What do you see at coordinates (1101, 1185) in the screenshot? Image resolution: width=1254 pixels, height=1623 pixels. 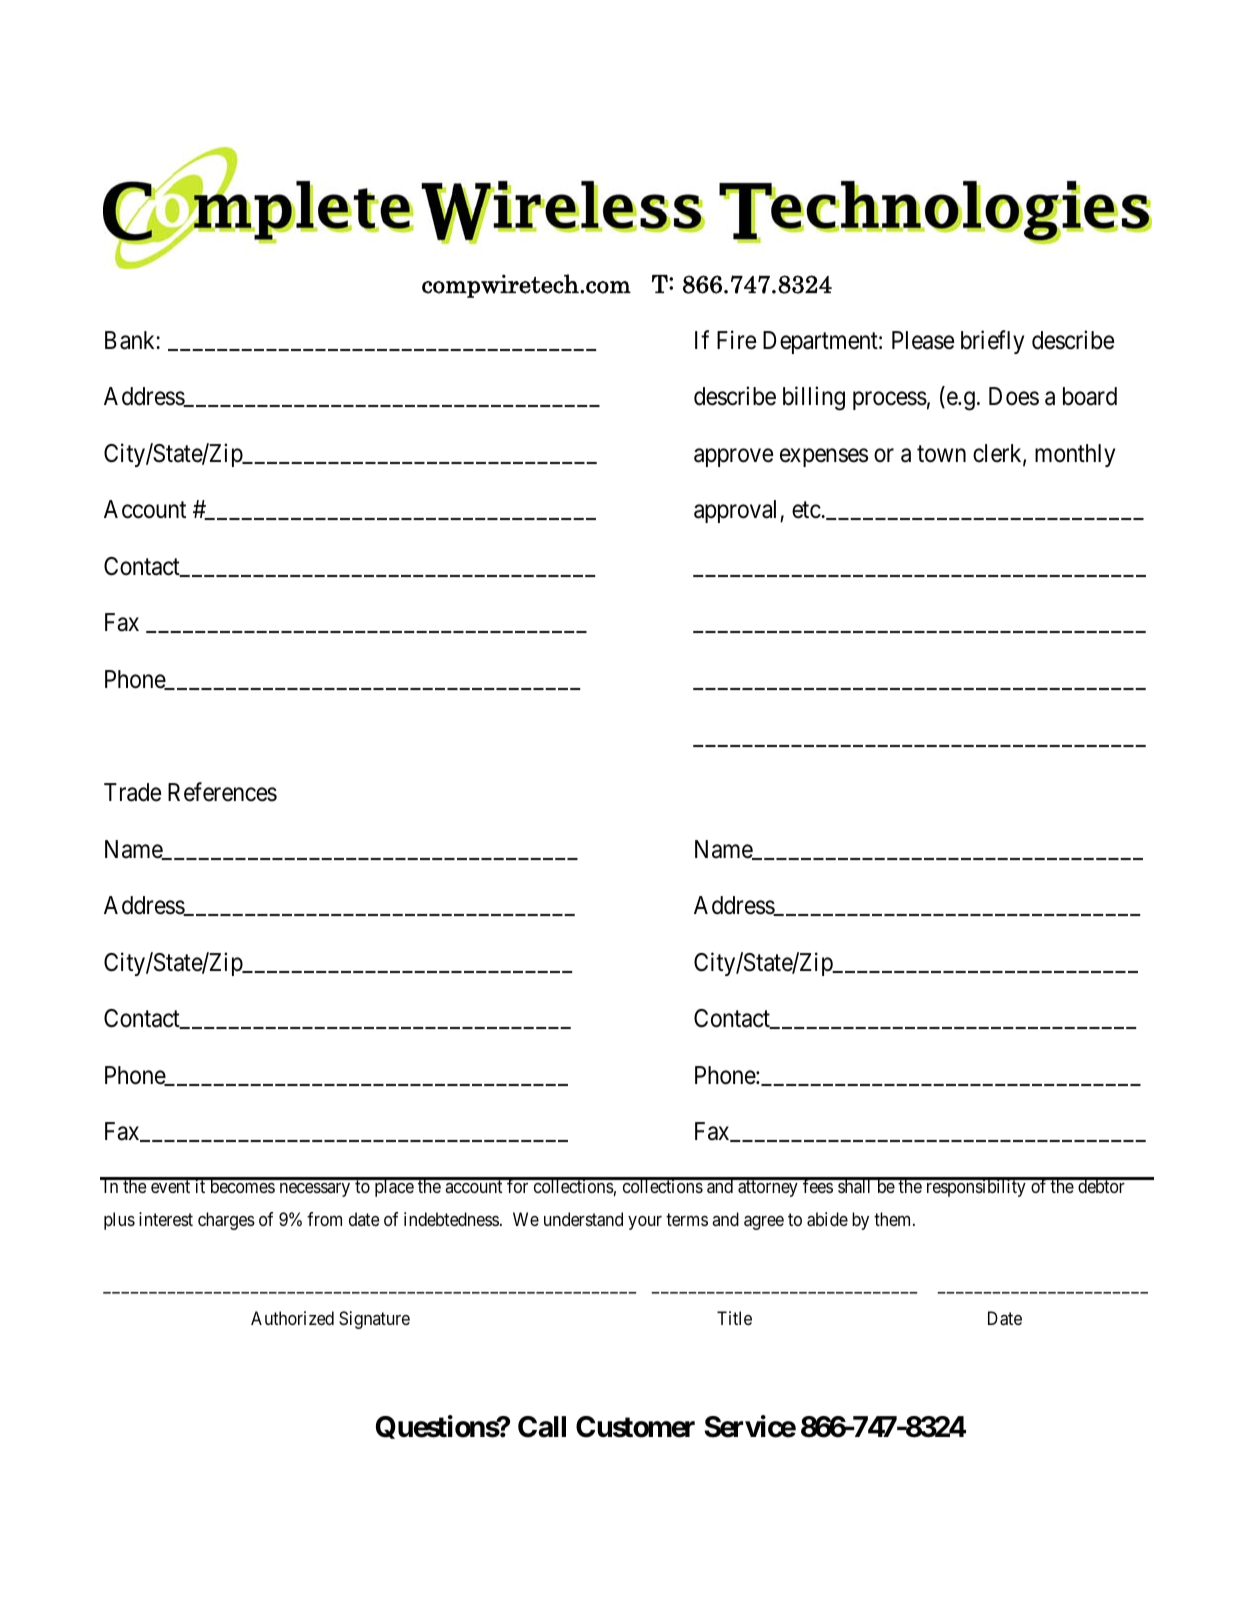 I see `debtor` at bounding box center [1101, 1185].
